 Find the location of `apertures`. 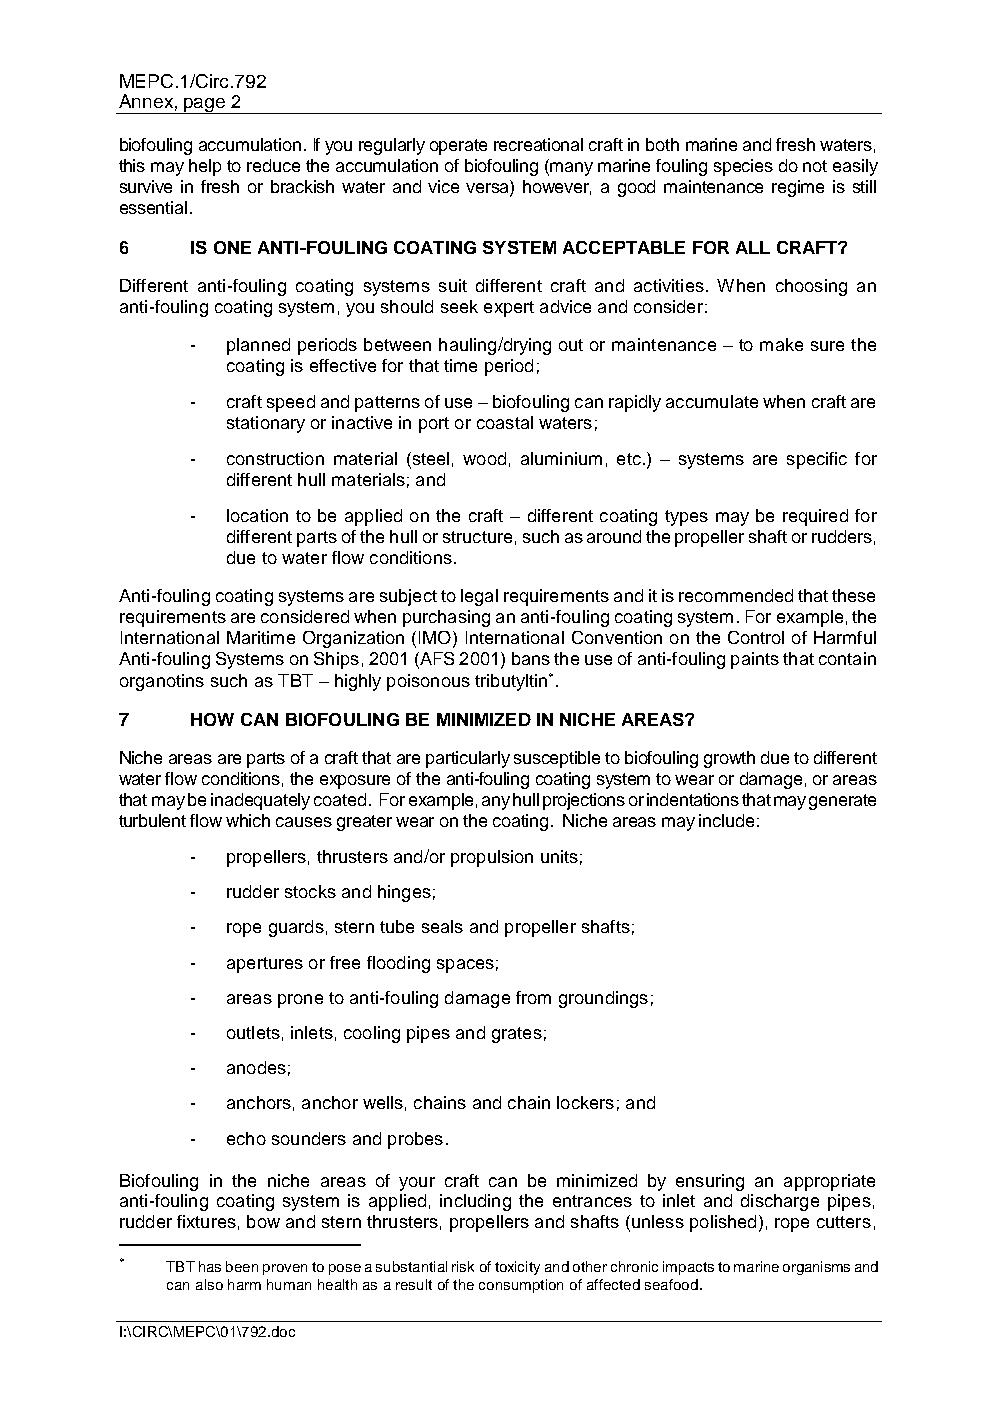

apertures is located at coordinates (265, 965).
